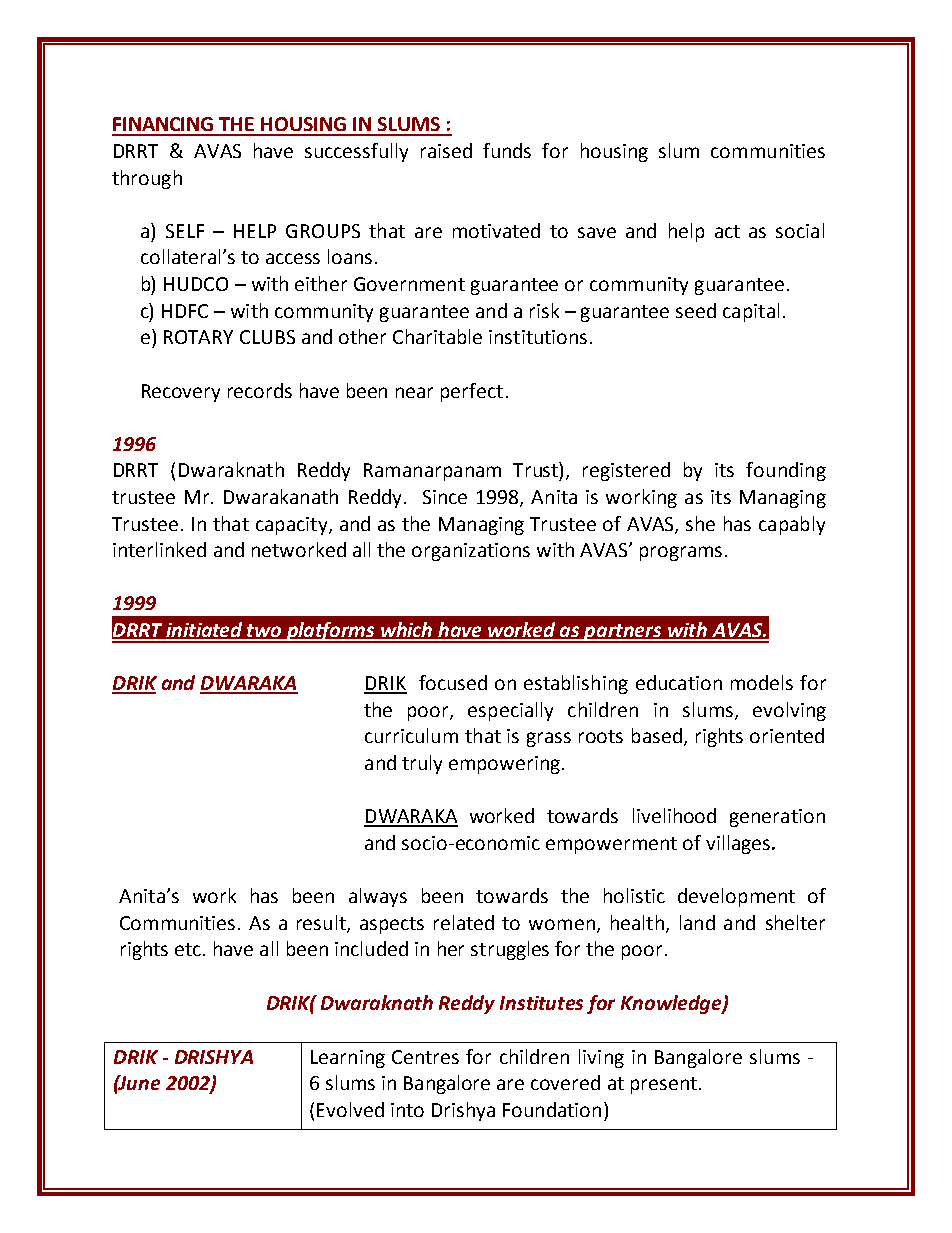 The height and width of the page is (1233, 952). Describe the element at coordinates (674, 815) in the page. I see `livelihood` at that location.
